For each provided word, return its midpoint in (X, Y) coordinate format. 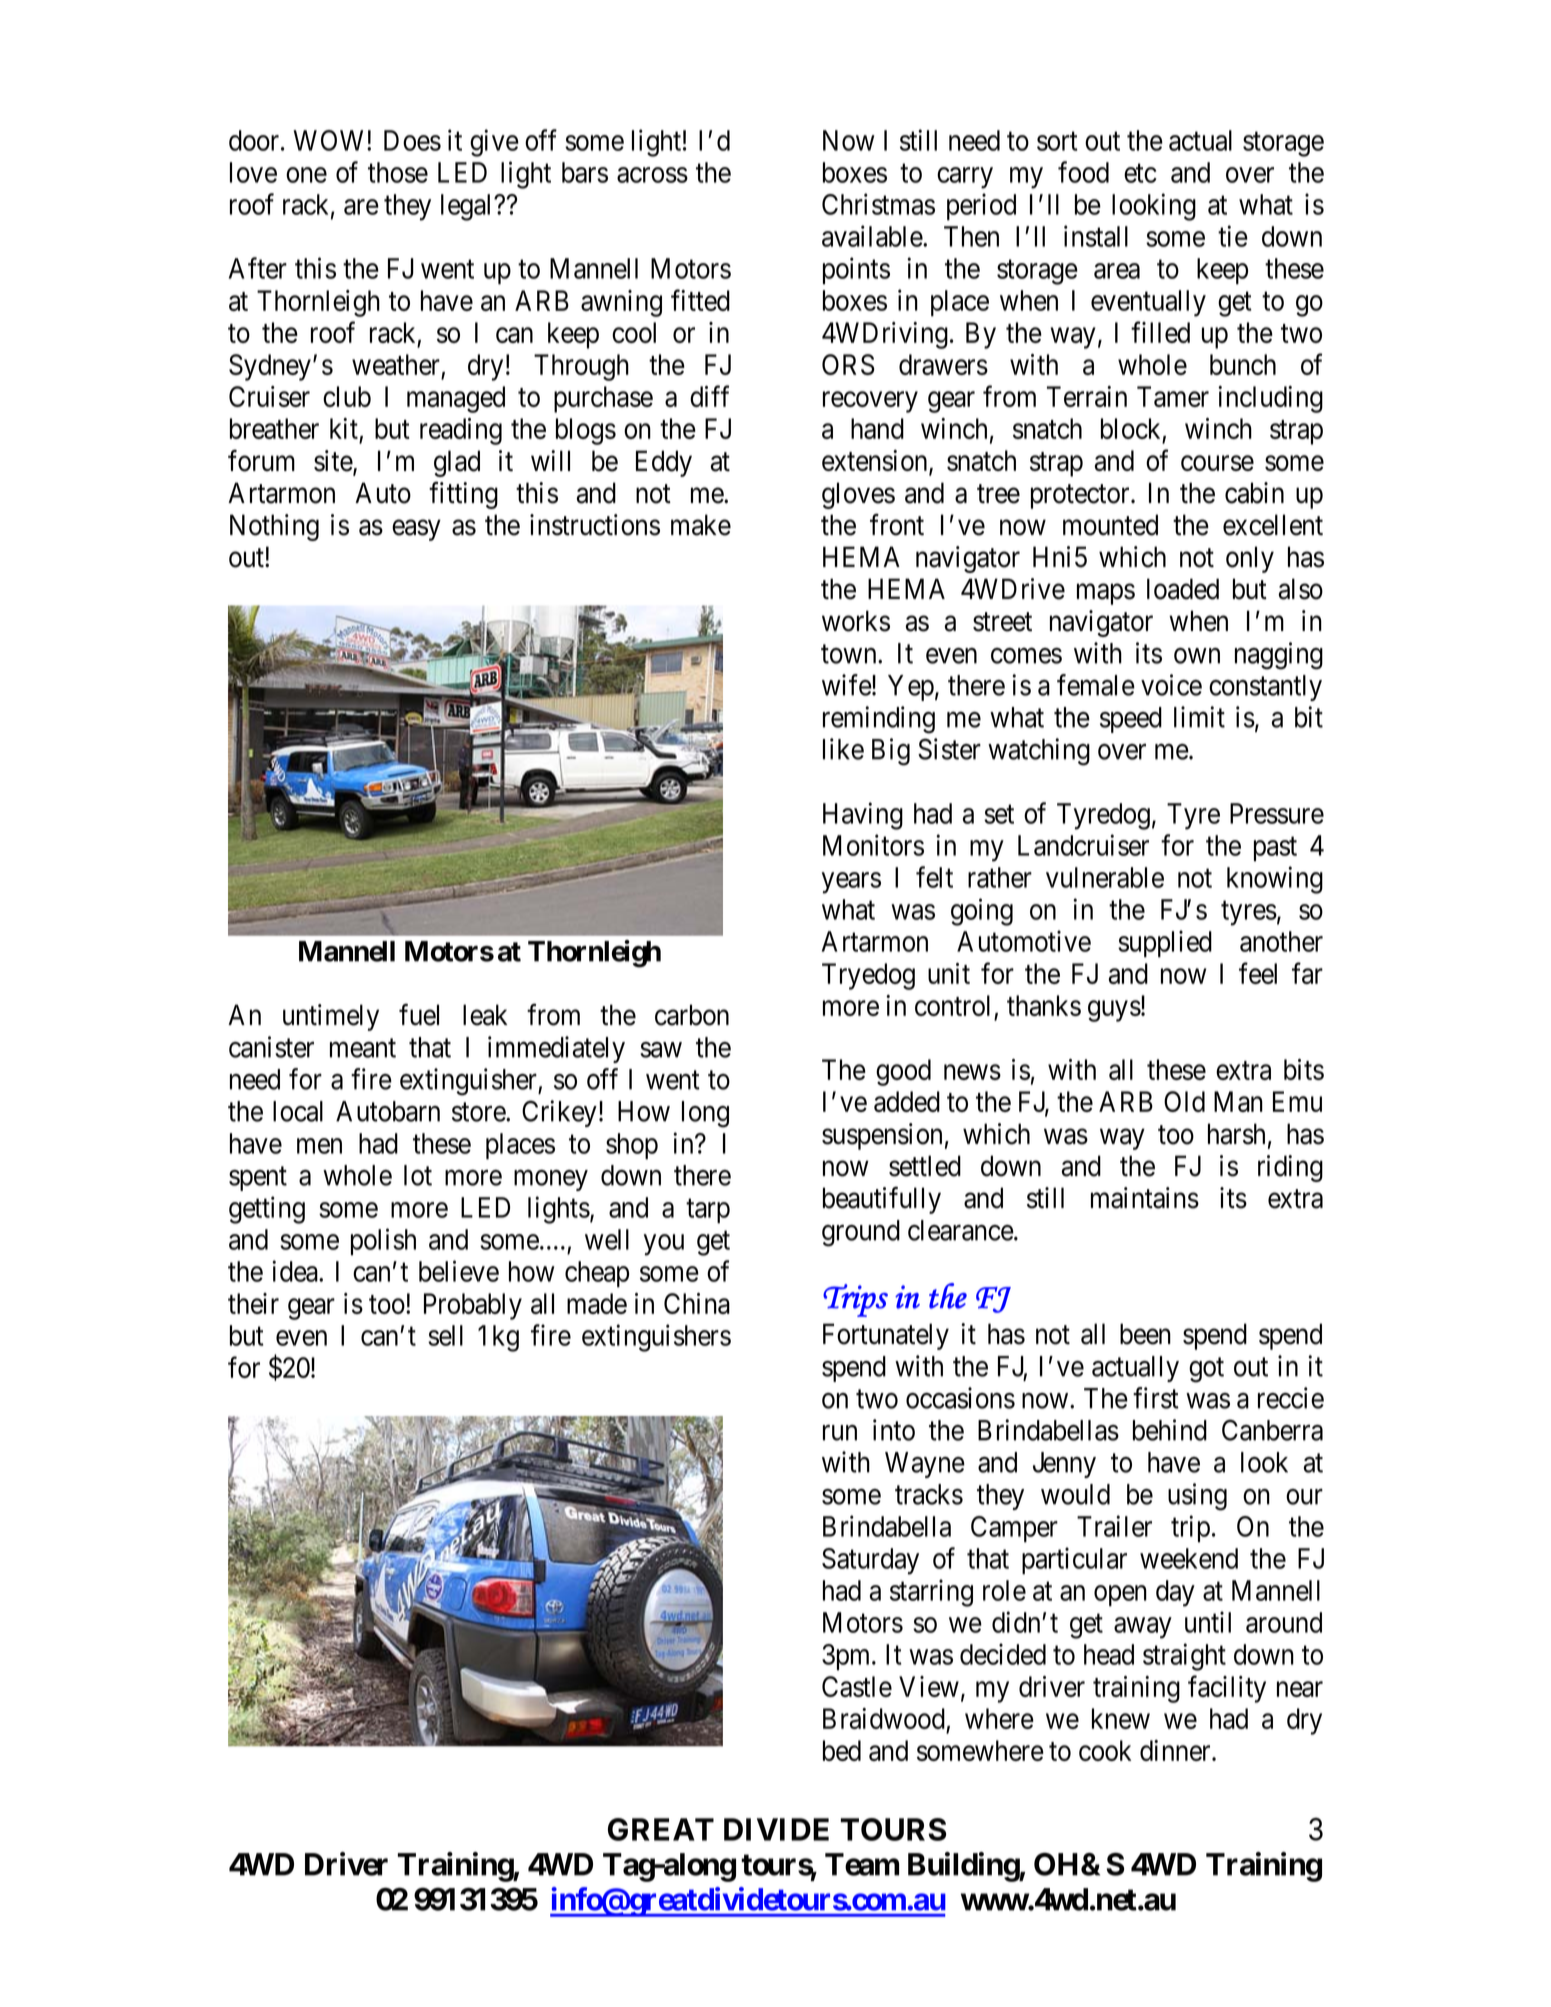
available (873, 236)
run (840, 1433)
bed (842, 1750)
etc (1140, 173)
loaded (1183, 589)
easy (416, 530)
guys (1114, 1011)
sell (445, 1335)
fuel (419, 1015)
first (1156, 1398)
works (856, 621)
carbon (692, 1015)
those (398, 172)
